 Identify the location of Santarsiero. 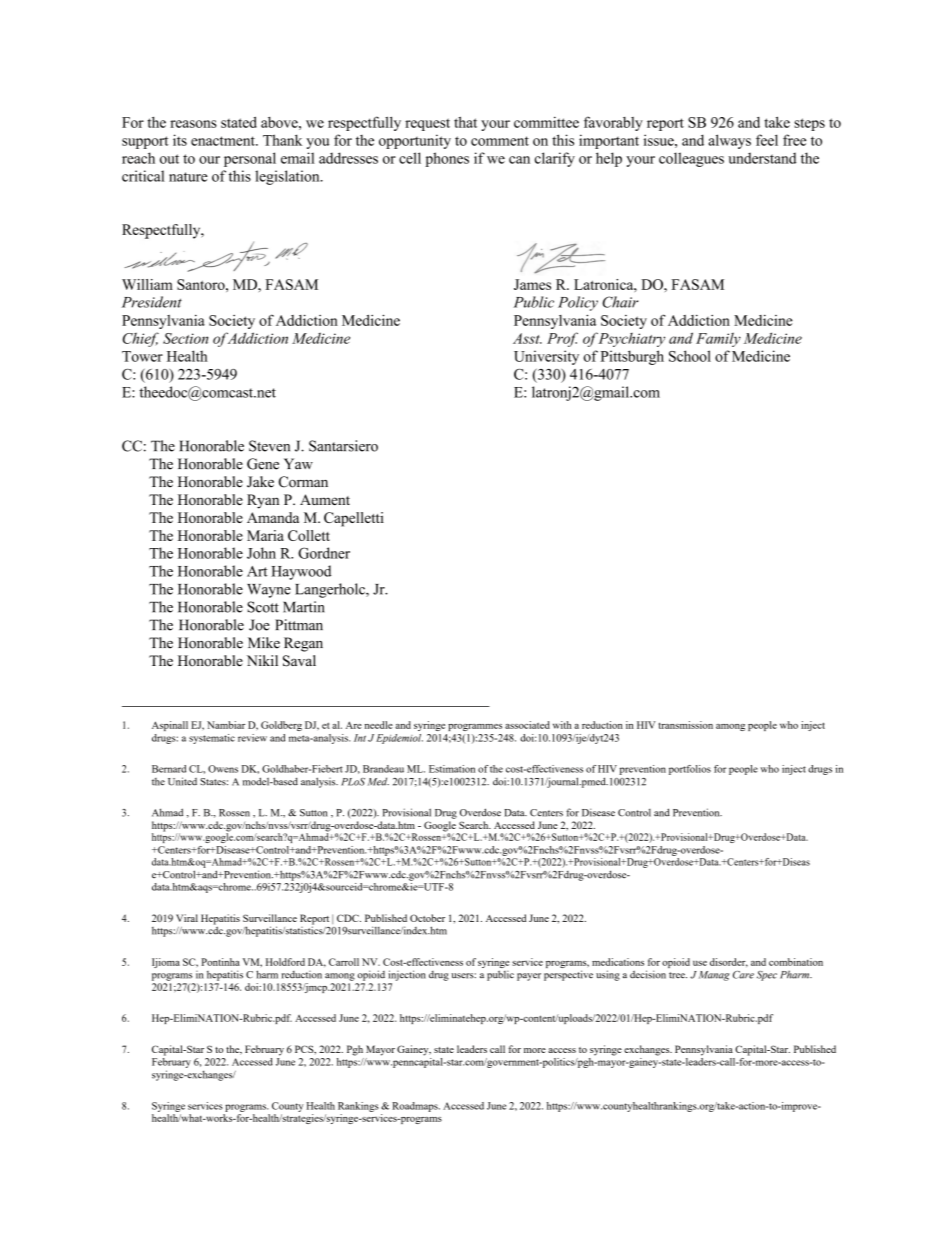
(343, 446).
